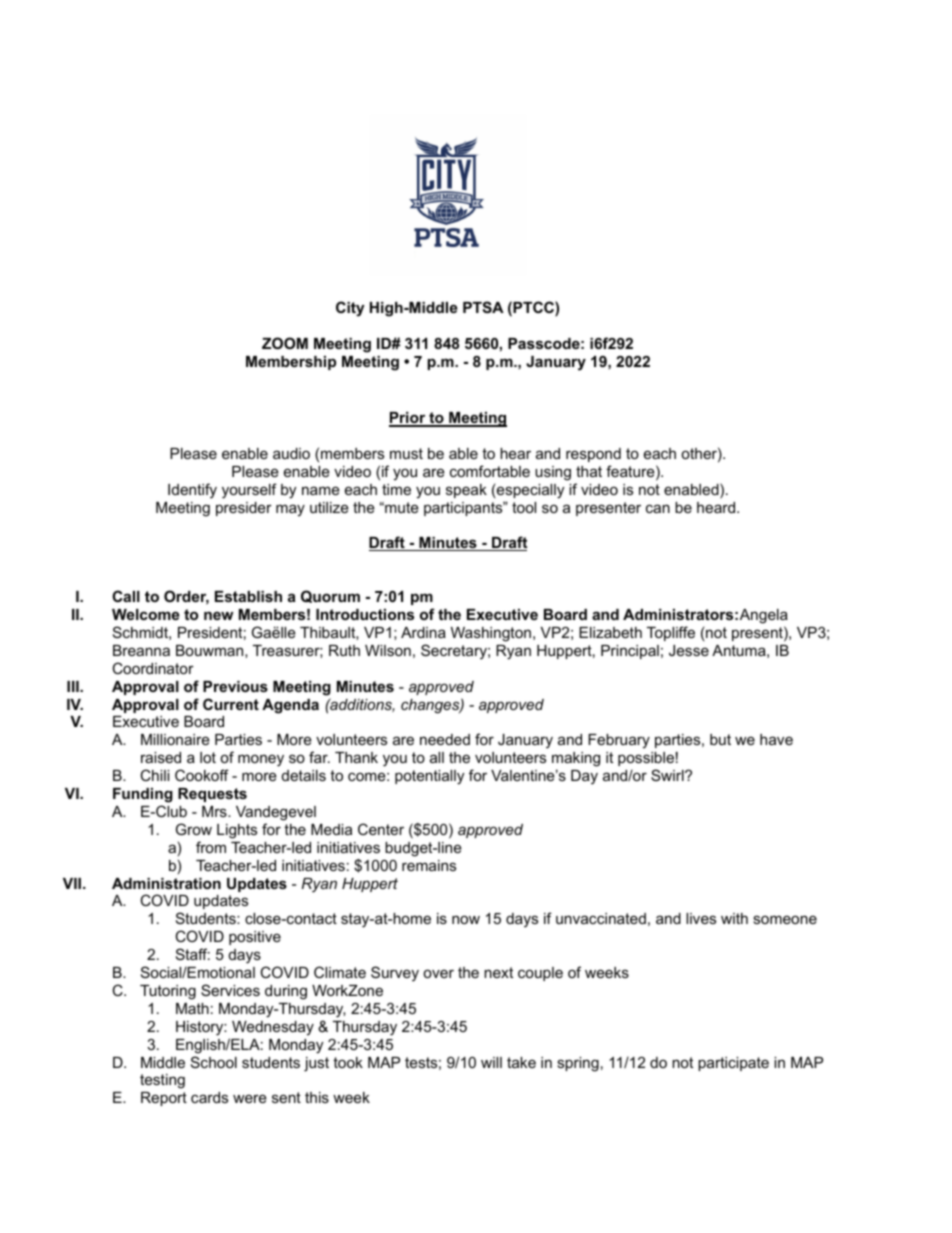  Describe the element at coordinates (658, 508) in the screenshot. I see `can` at that location.
